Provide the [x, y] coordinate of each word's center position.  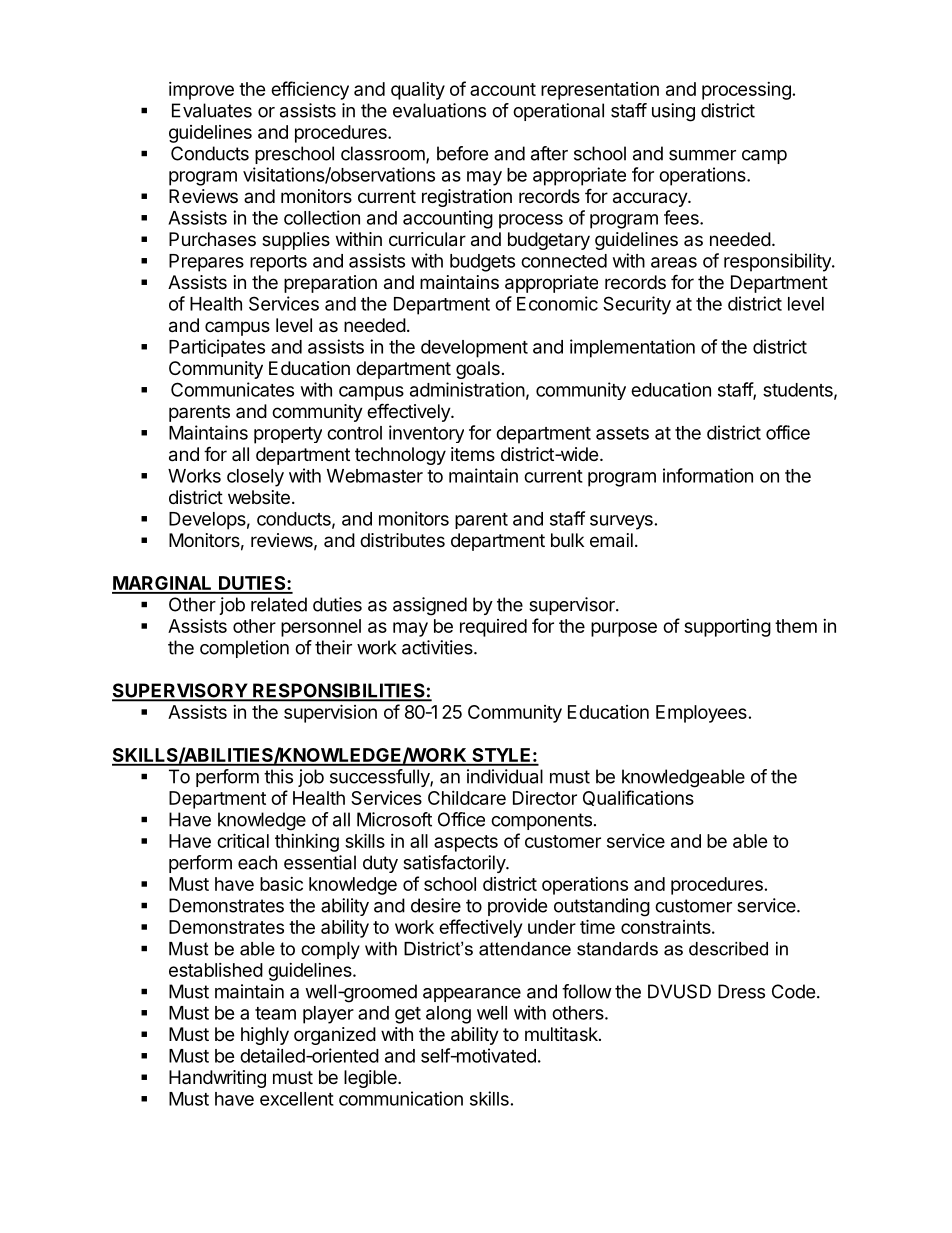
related [279, 604]
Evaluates [212, 110]
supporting [727, 628]
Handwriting [217, 1079]
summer [702, 155]
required [493, 628]
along [448, 1015]
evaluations [439, 110]
